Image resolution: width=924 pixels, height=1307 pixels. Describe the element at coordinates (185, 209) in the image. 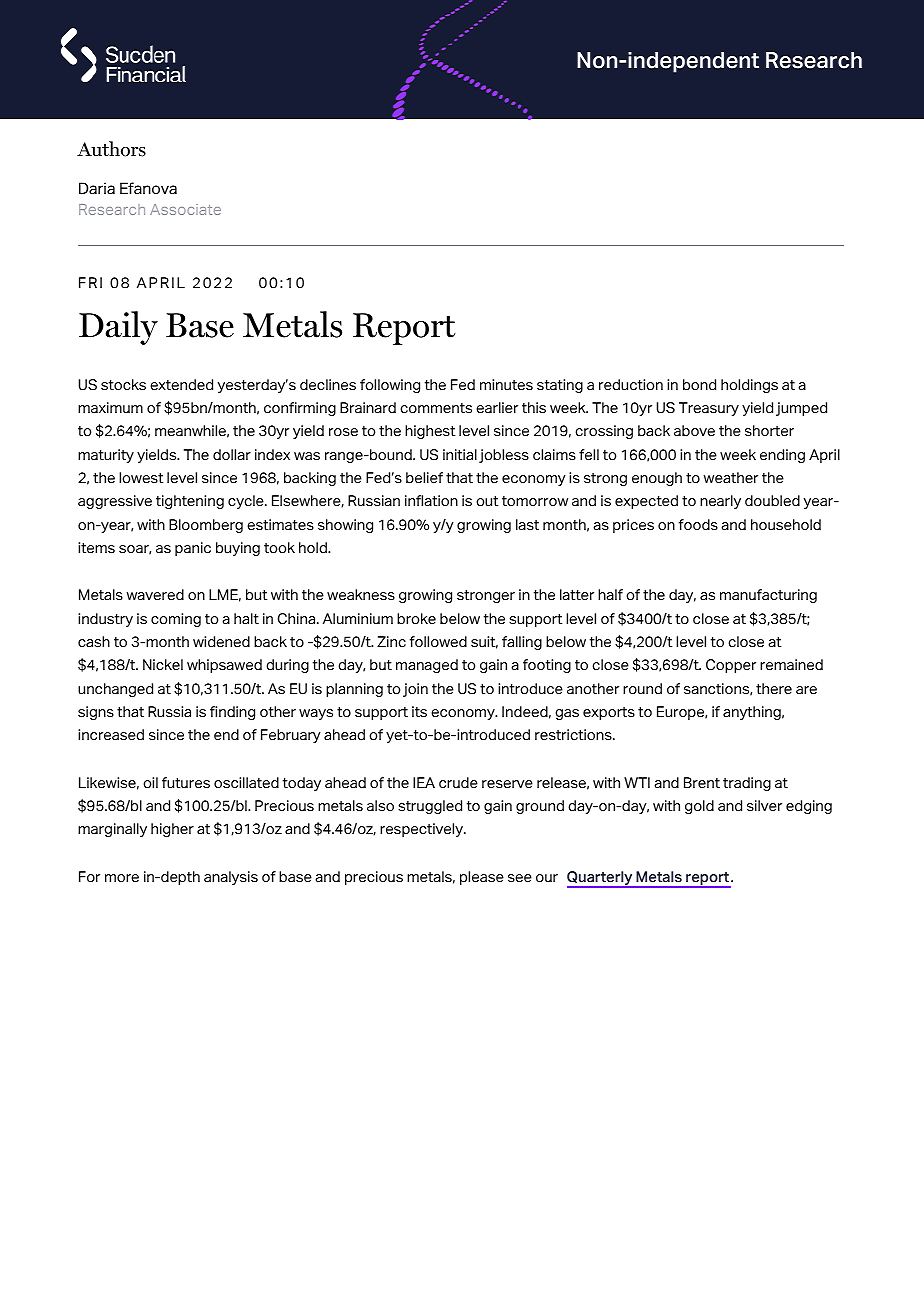

I see `Associate` at that location.
